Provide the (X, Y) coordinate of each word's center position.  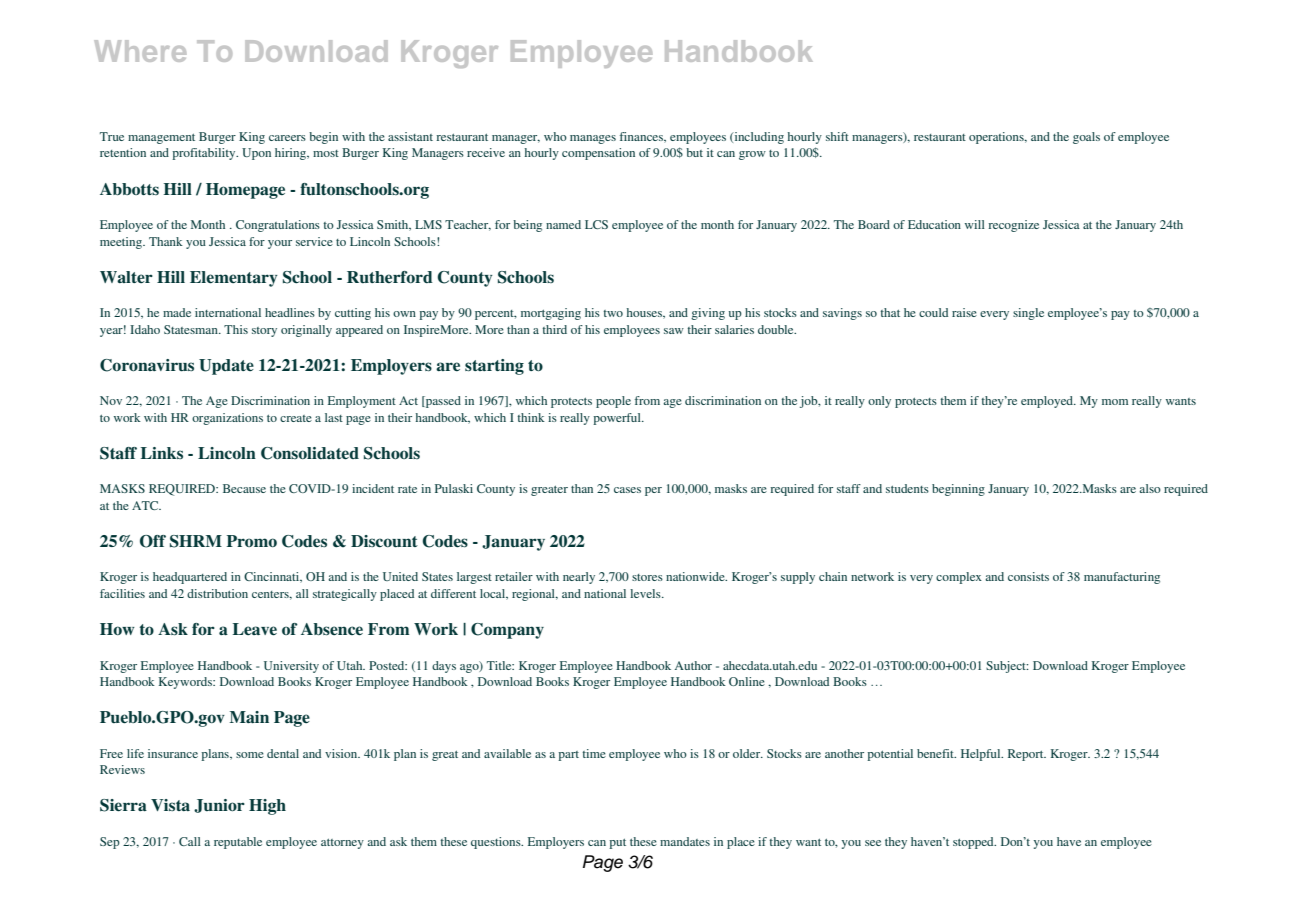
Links (161, 453)
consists (1028, 576)
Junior (219, 806)
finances (642, 137)
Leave (254, 629)
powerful (618, 419)
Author (693, 665)
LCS (596, 224)
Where (140, 51)
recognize (1013, 226)
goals (1086, 138)
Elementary (234, 279)
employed (1048, 402)
